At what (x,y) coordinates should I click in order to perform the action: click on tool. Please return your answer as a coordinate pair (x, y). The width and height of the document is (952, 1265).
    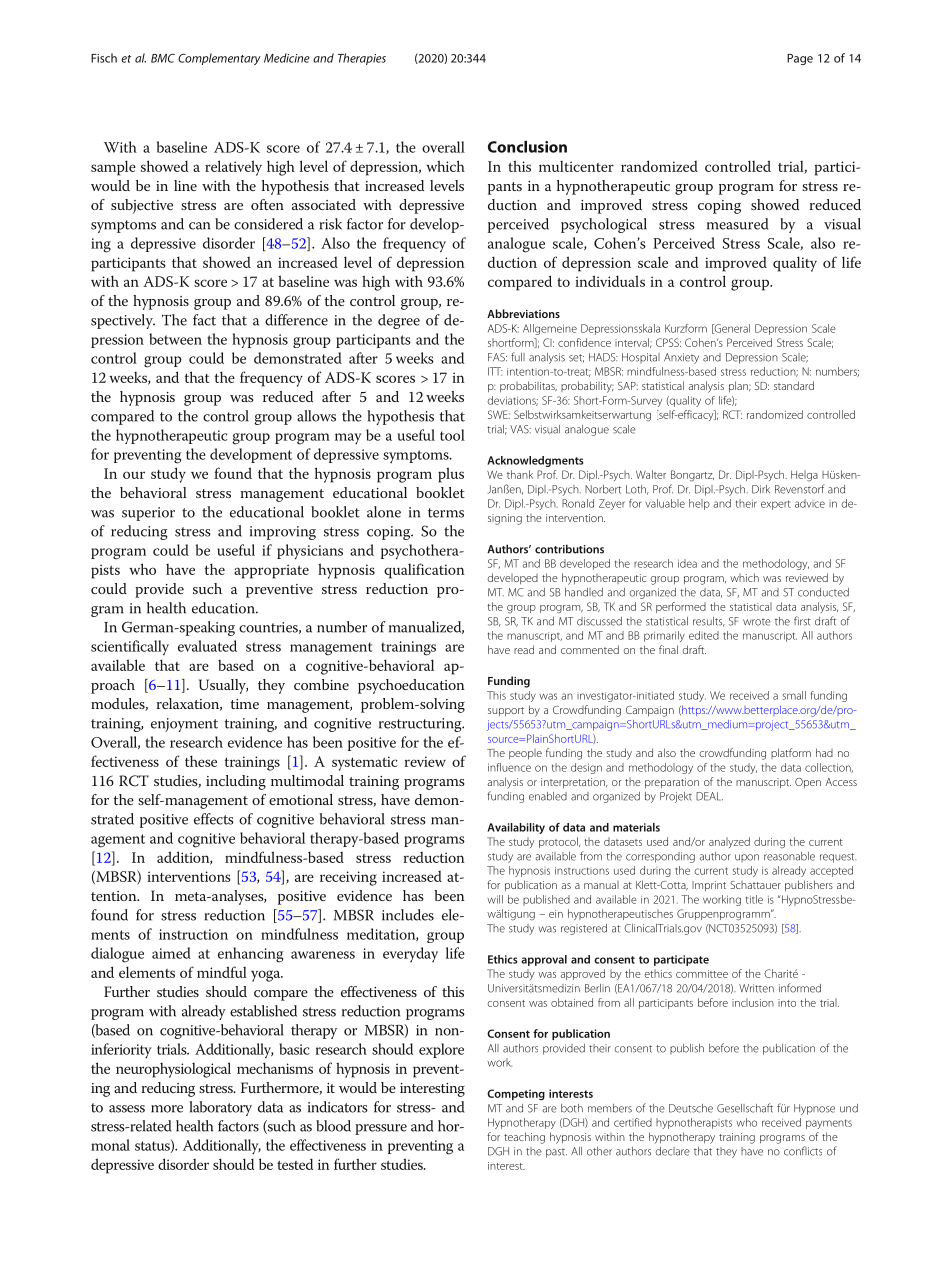
    Looking at the image, I should click on (452, 435).
